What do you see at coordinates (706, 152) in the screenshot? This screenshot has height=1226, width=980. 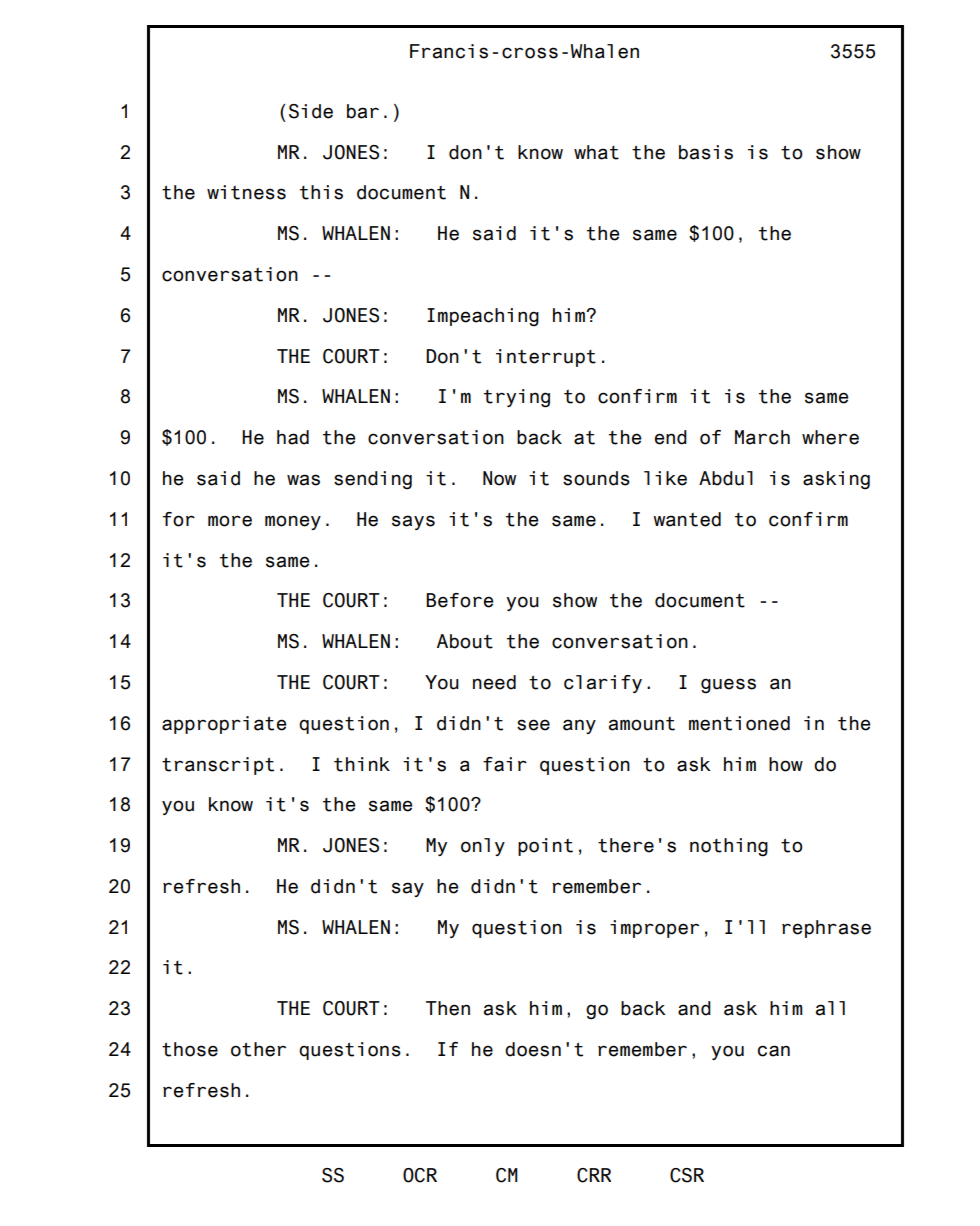 I see `basis` at bounding box center [706, 152].
